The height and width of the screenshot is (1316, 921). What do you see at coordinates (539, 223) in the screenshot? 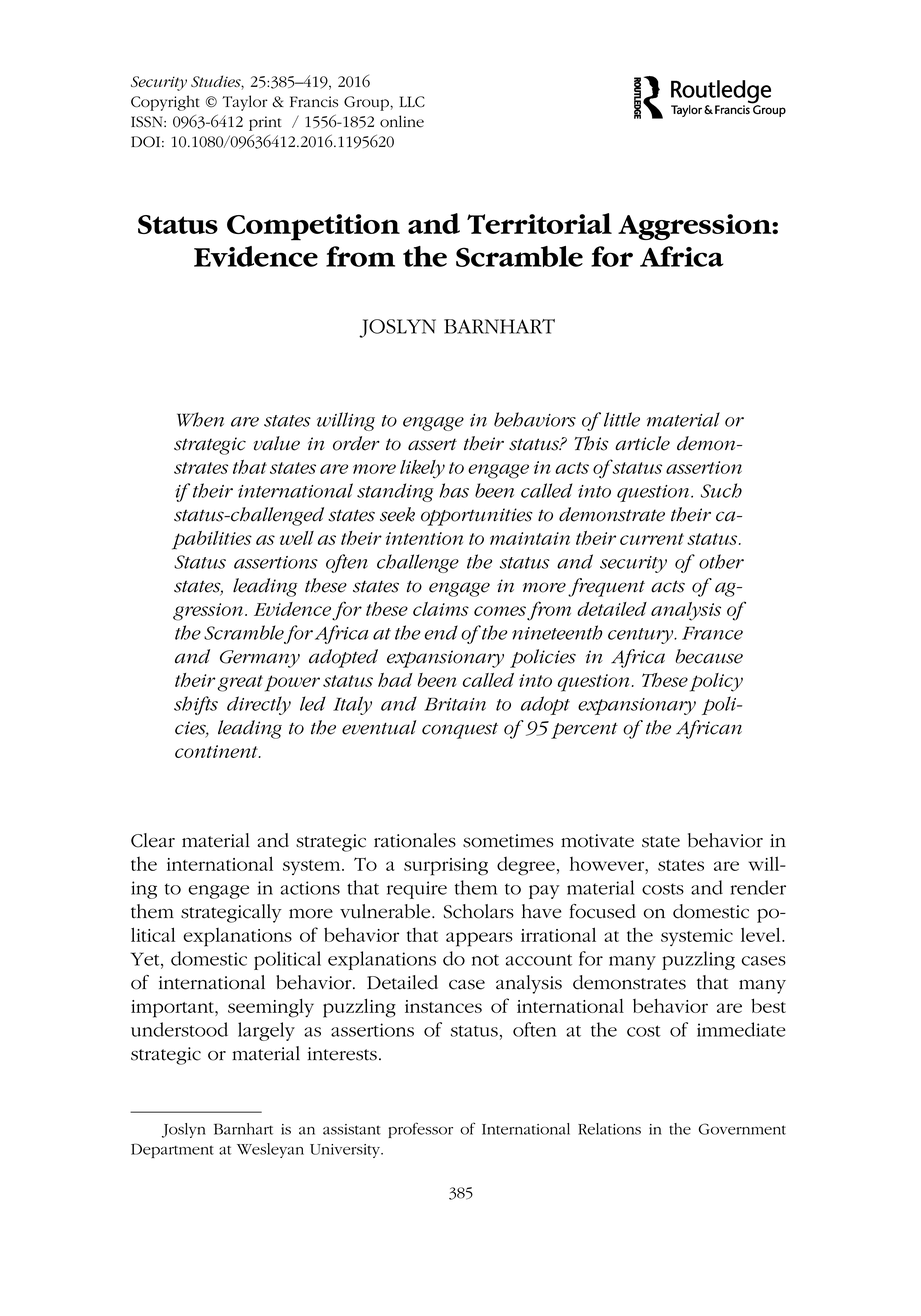
I see `Territorial` at bounding box center [539, 223].
